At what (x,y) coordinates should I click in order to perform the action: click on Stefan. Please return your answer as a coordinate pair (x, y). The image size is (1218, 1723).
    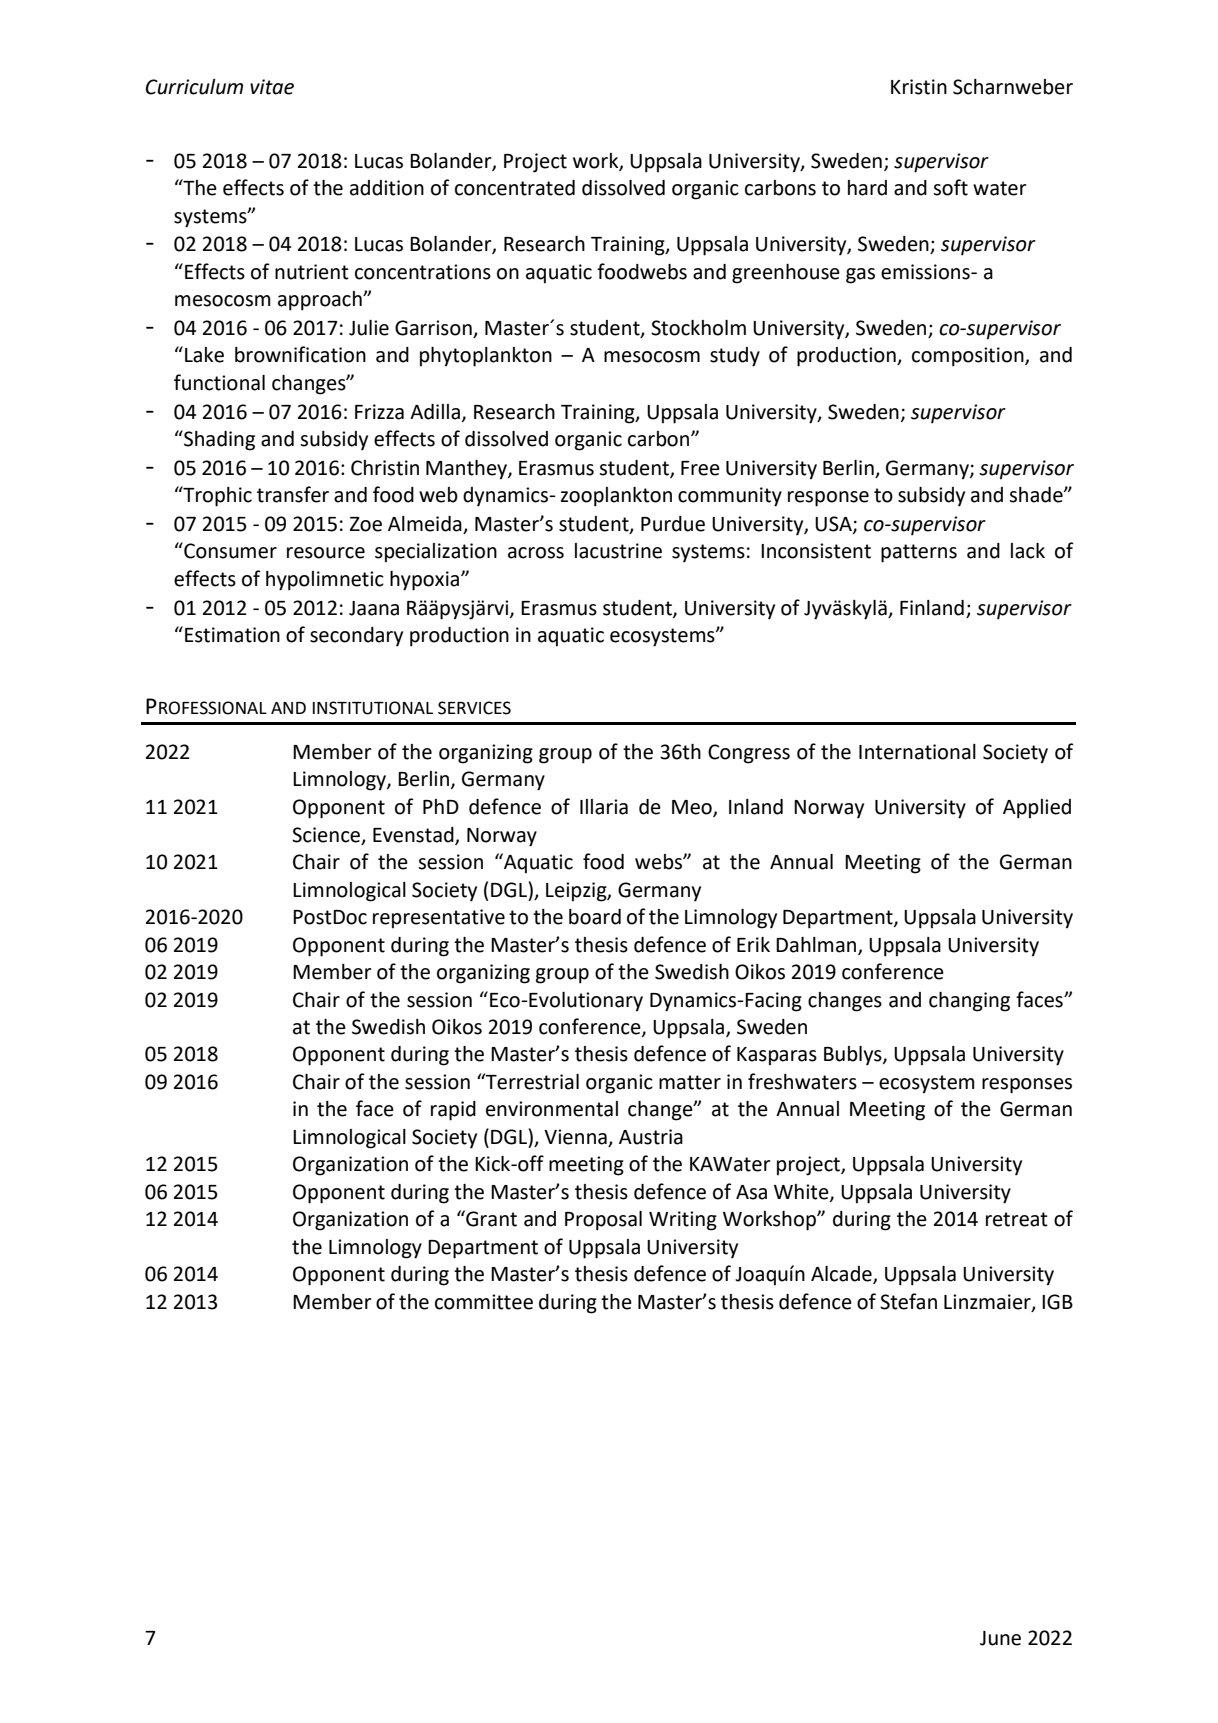
    Looking at the image, I should click on (908, 1301).
